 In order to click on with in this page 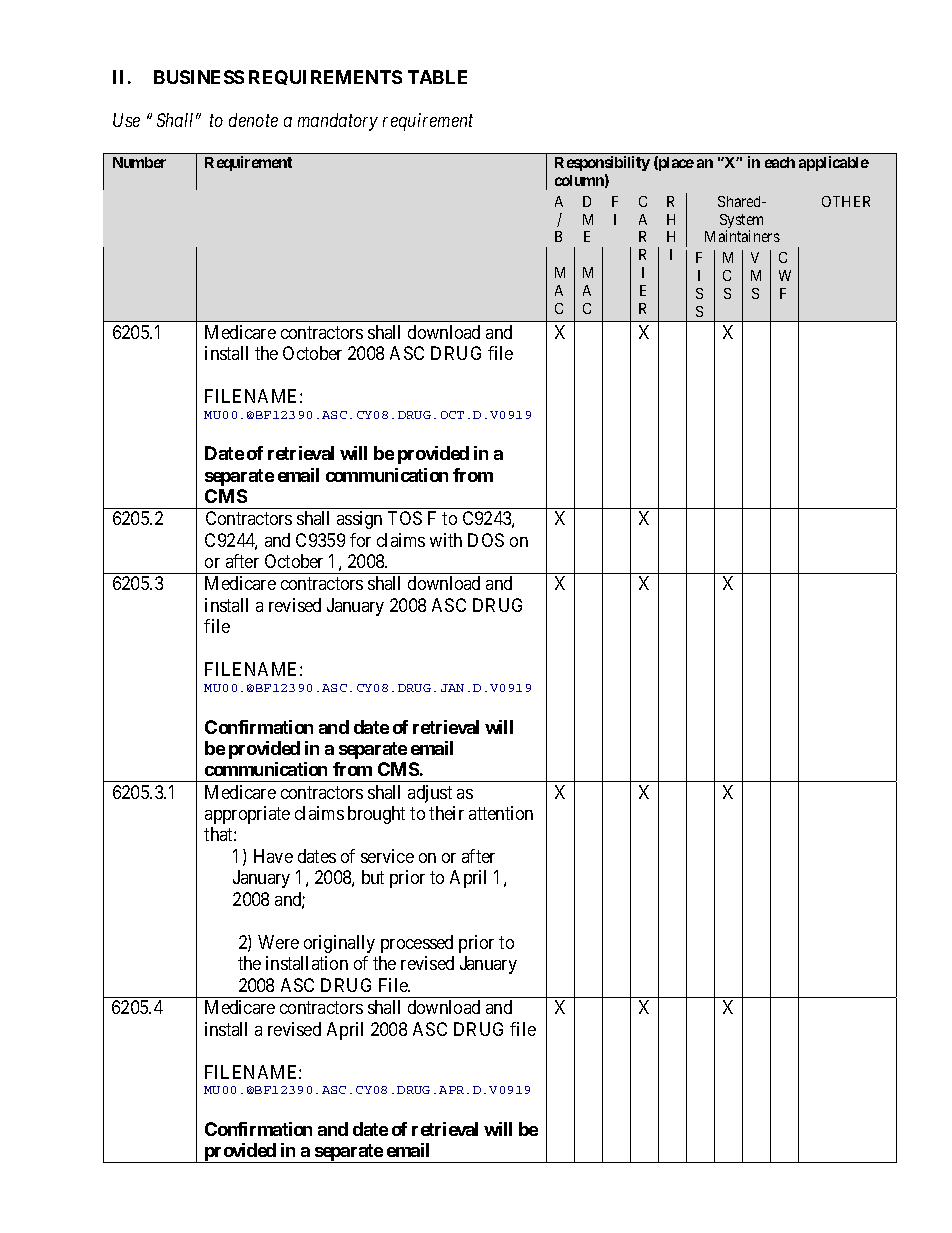, I will do `click(446, 540)`.
